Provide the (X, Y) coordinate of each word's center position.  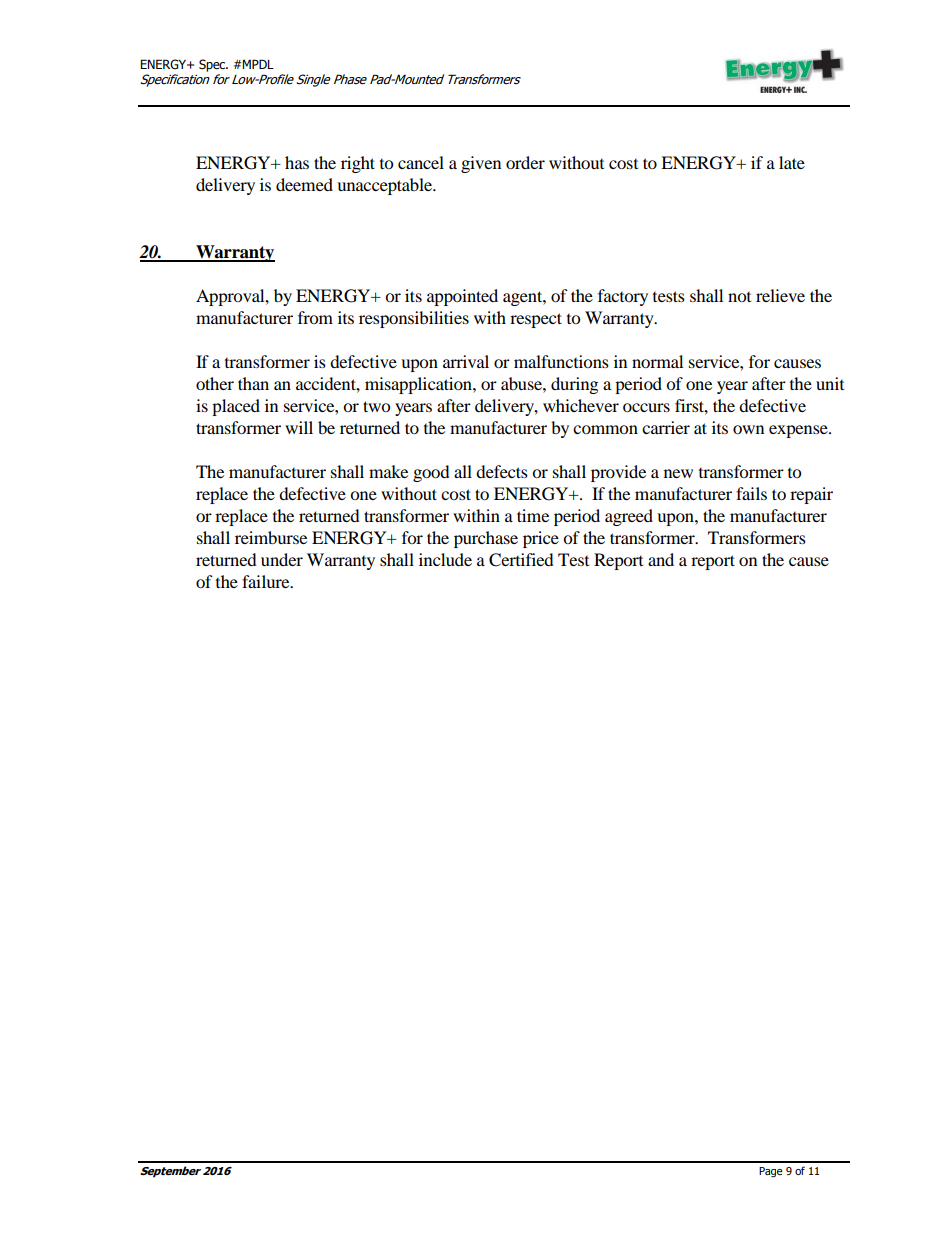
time (533, 515)
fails (751, 493)
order (525, 162)
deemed (304, 184)
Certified (521, 560)
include (445, 559)
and (661, 559)
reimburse (271, 537)
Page (770, 1172)
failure (267, 581)
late (792, 162)
